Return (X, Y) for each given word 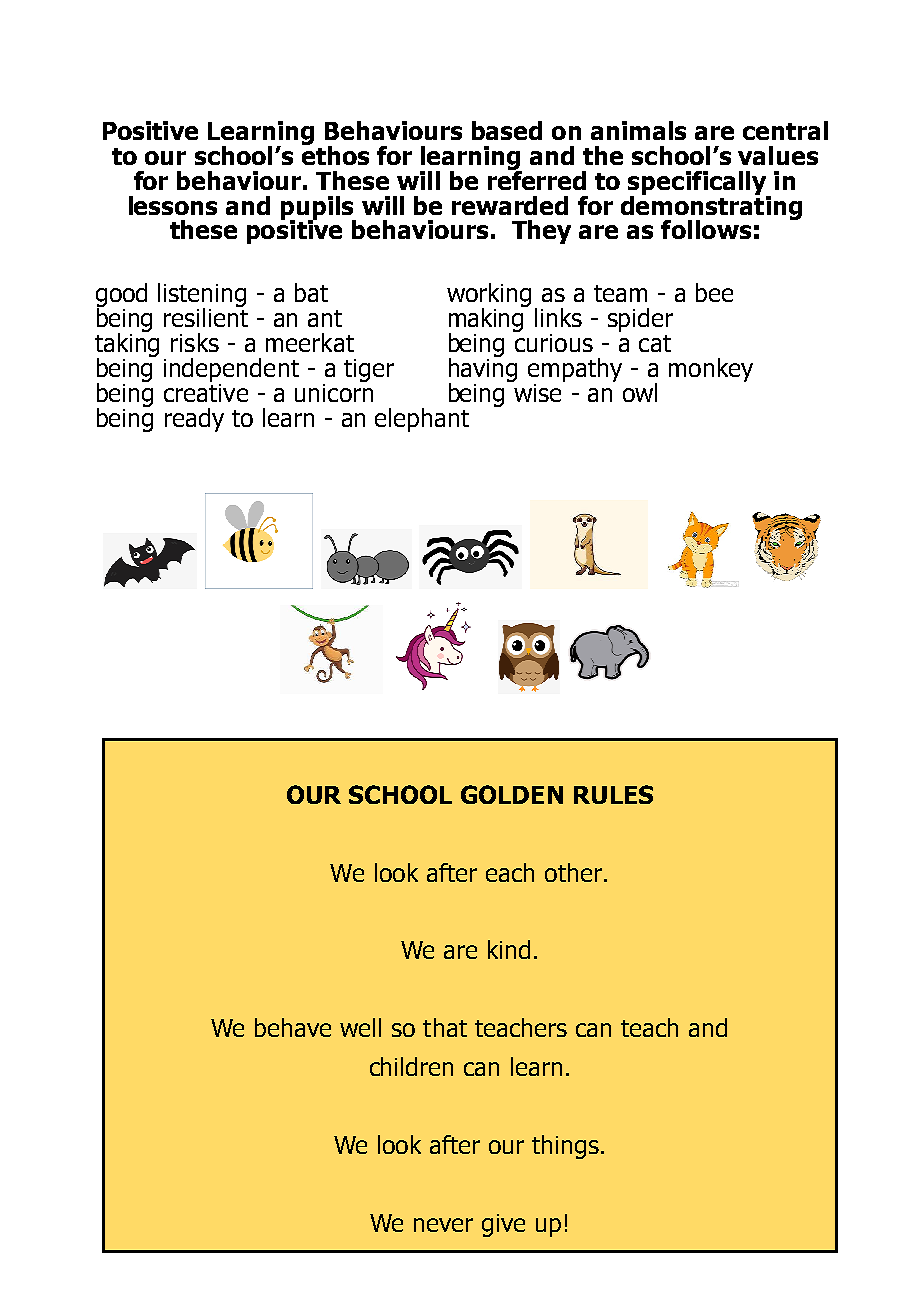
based (507, 130)
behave (293, 1027)
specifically (698, 184)
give (503, 1225)
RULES (613, 794)
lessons (173, 205)
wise (538, 391)
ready (194, 420)
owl (640, 392)
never (443, 1225)
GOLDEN (512, 794)
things (565, 1147)
